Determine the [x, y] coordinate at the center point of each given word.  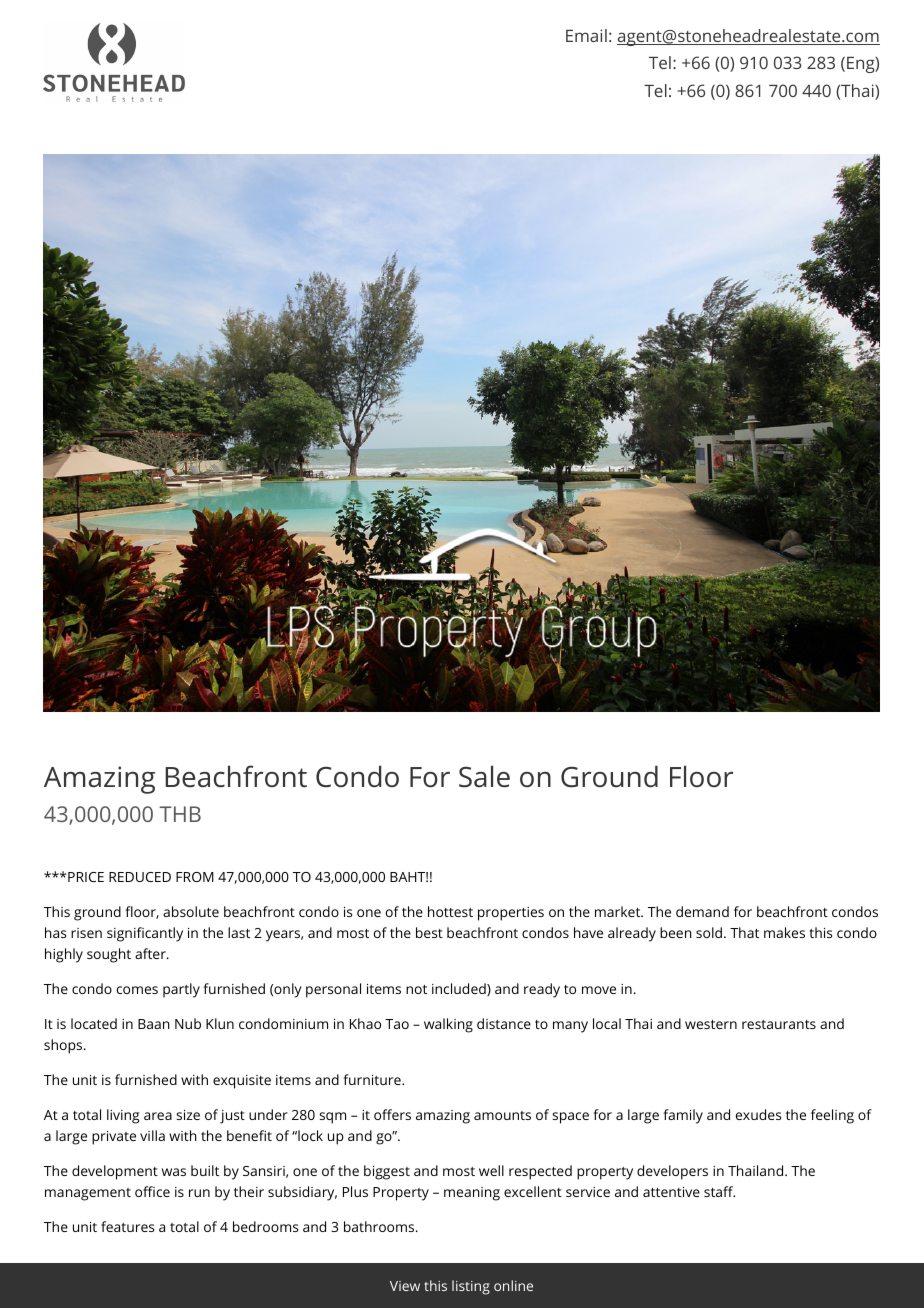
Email [586, 35]
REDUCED [140, 877]
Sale [484, 776]
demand [702, 911]
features [127, 1226]
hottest [450, 911]
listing [471, 1287]
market [619, 911]
